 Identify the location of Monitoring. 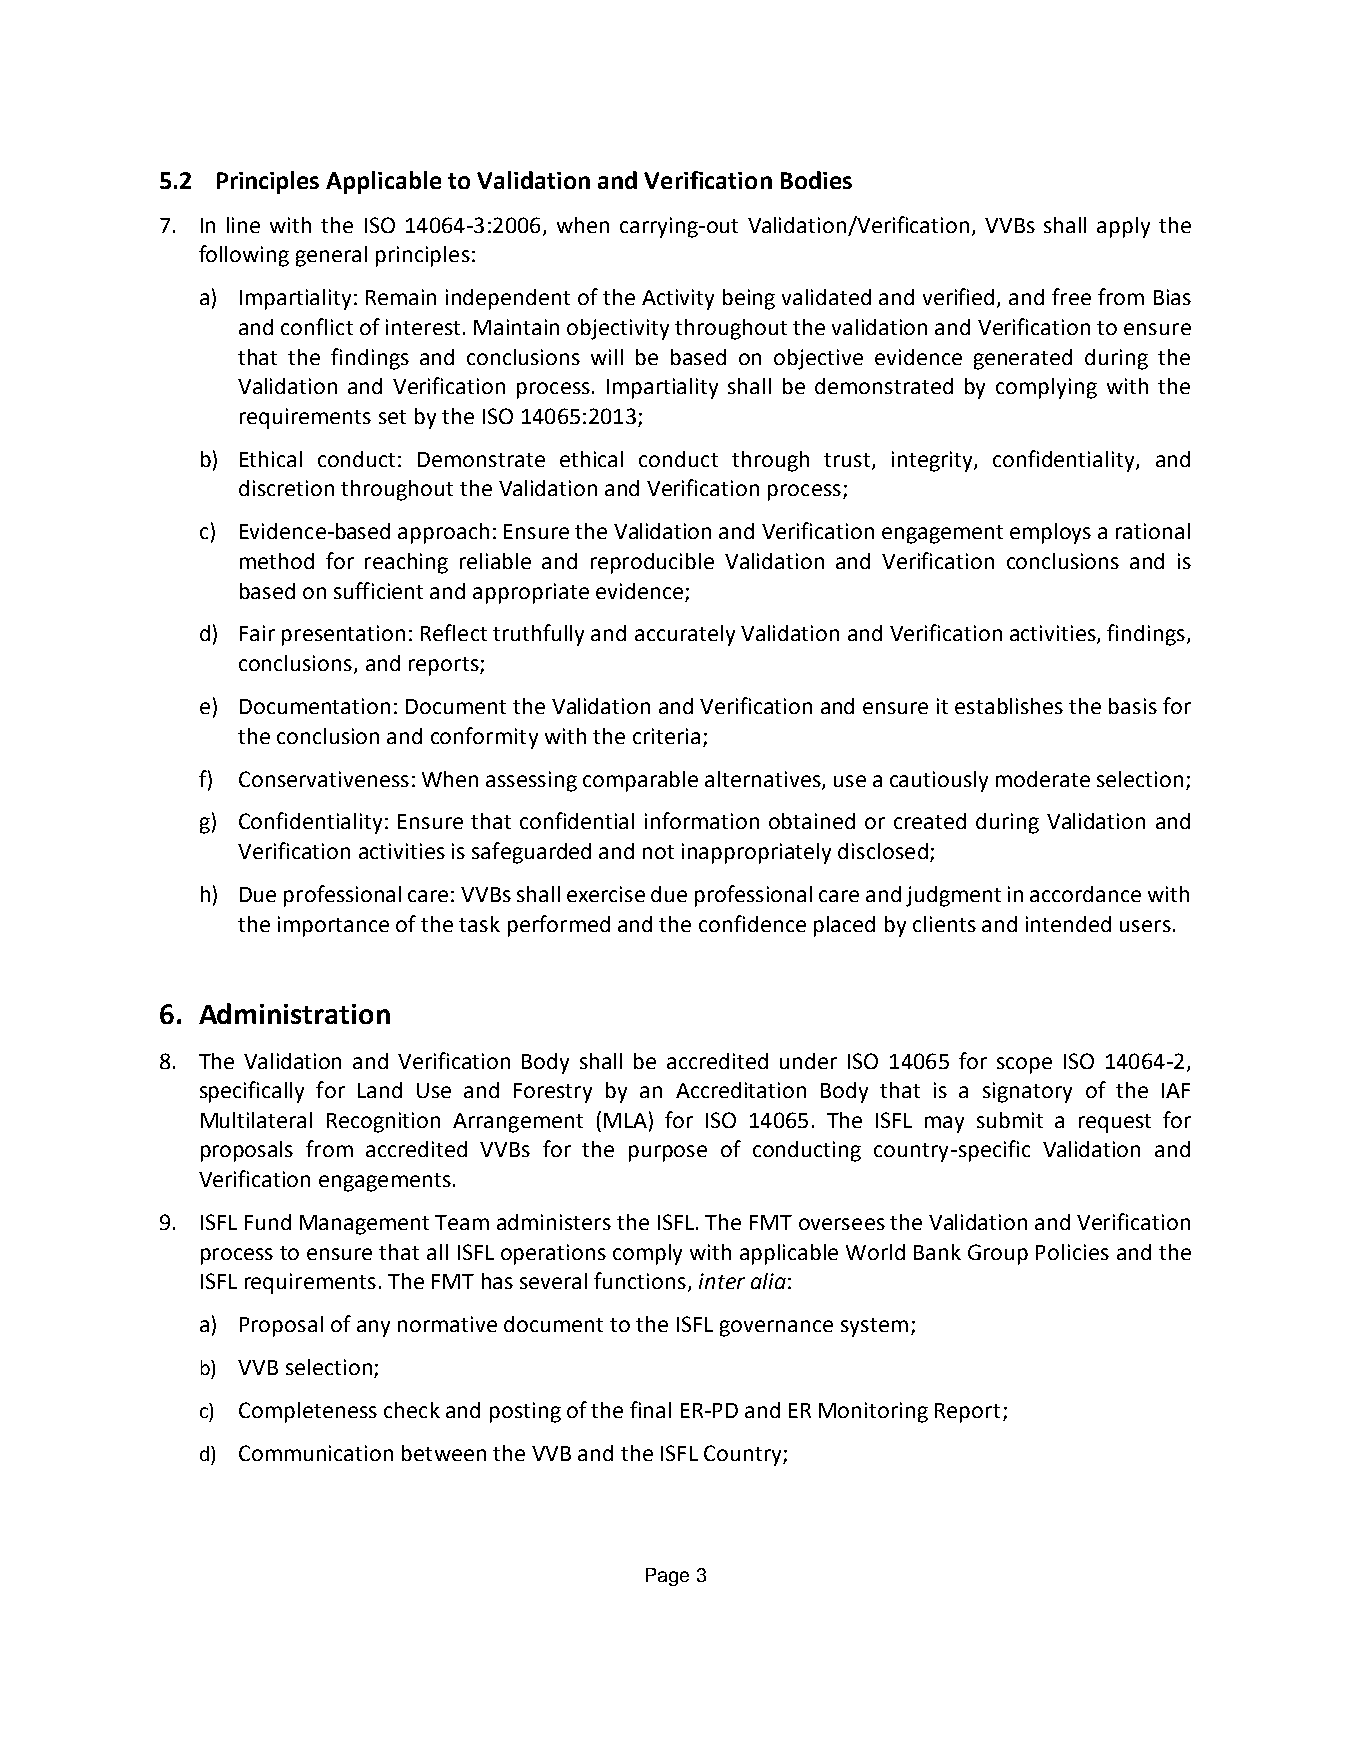
(873, 1412).
